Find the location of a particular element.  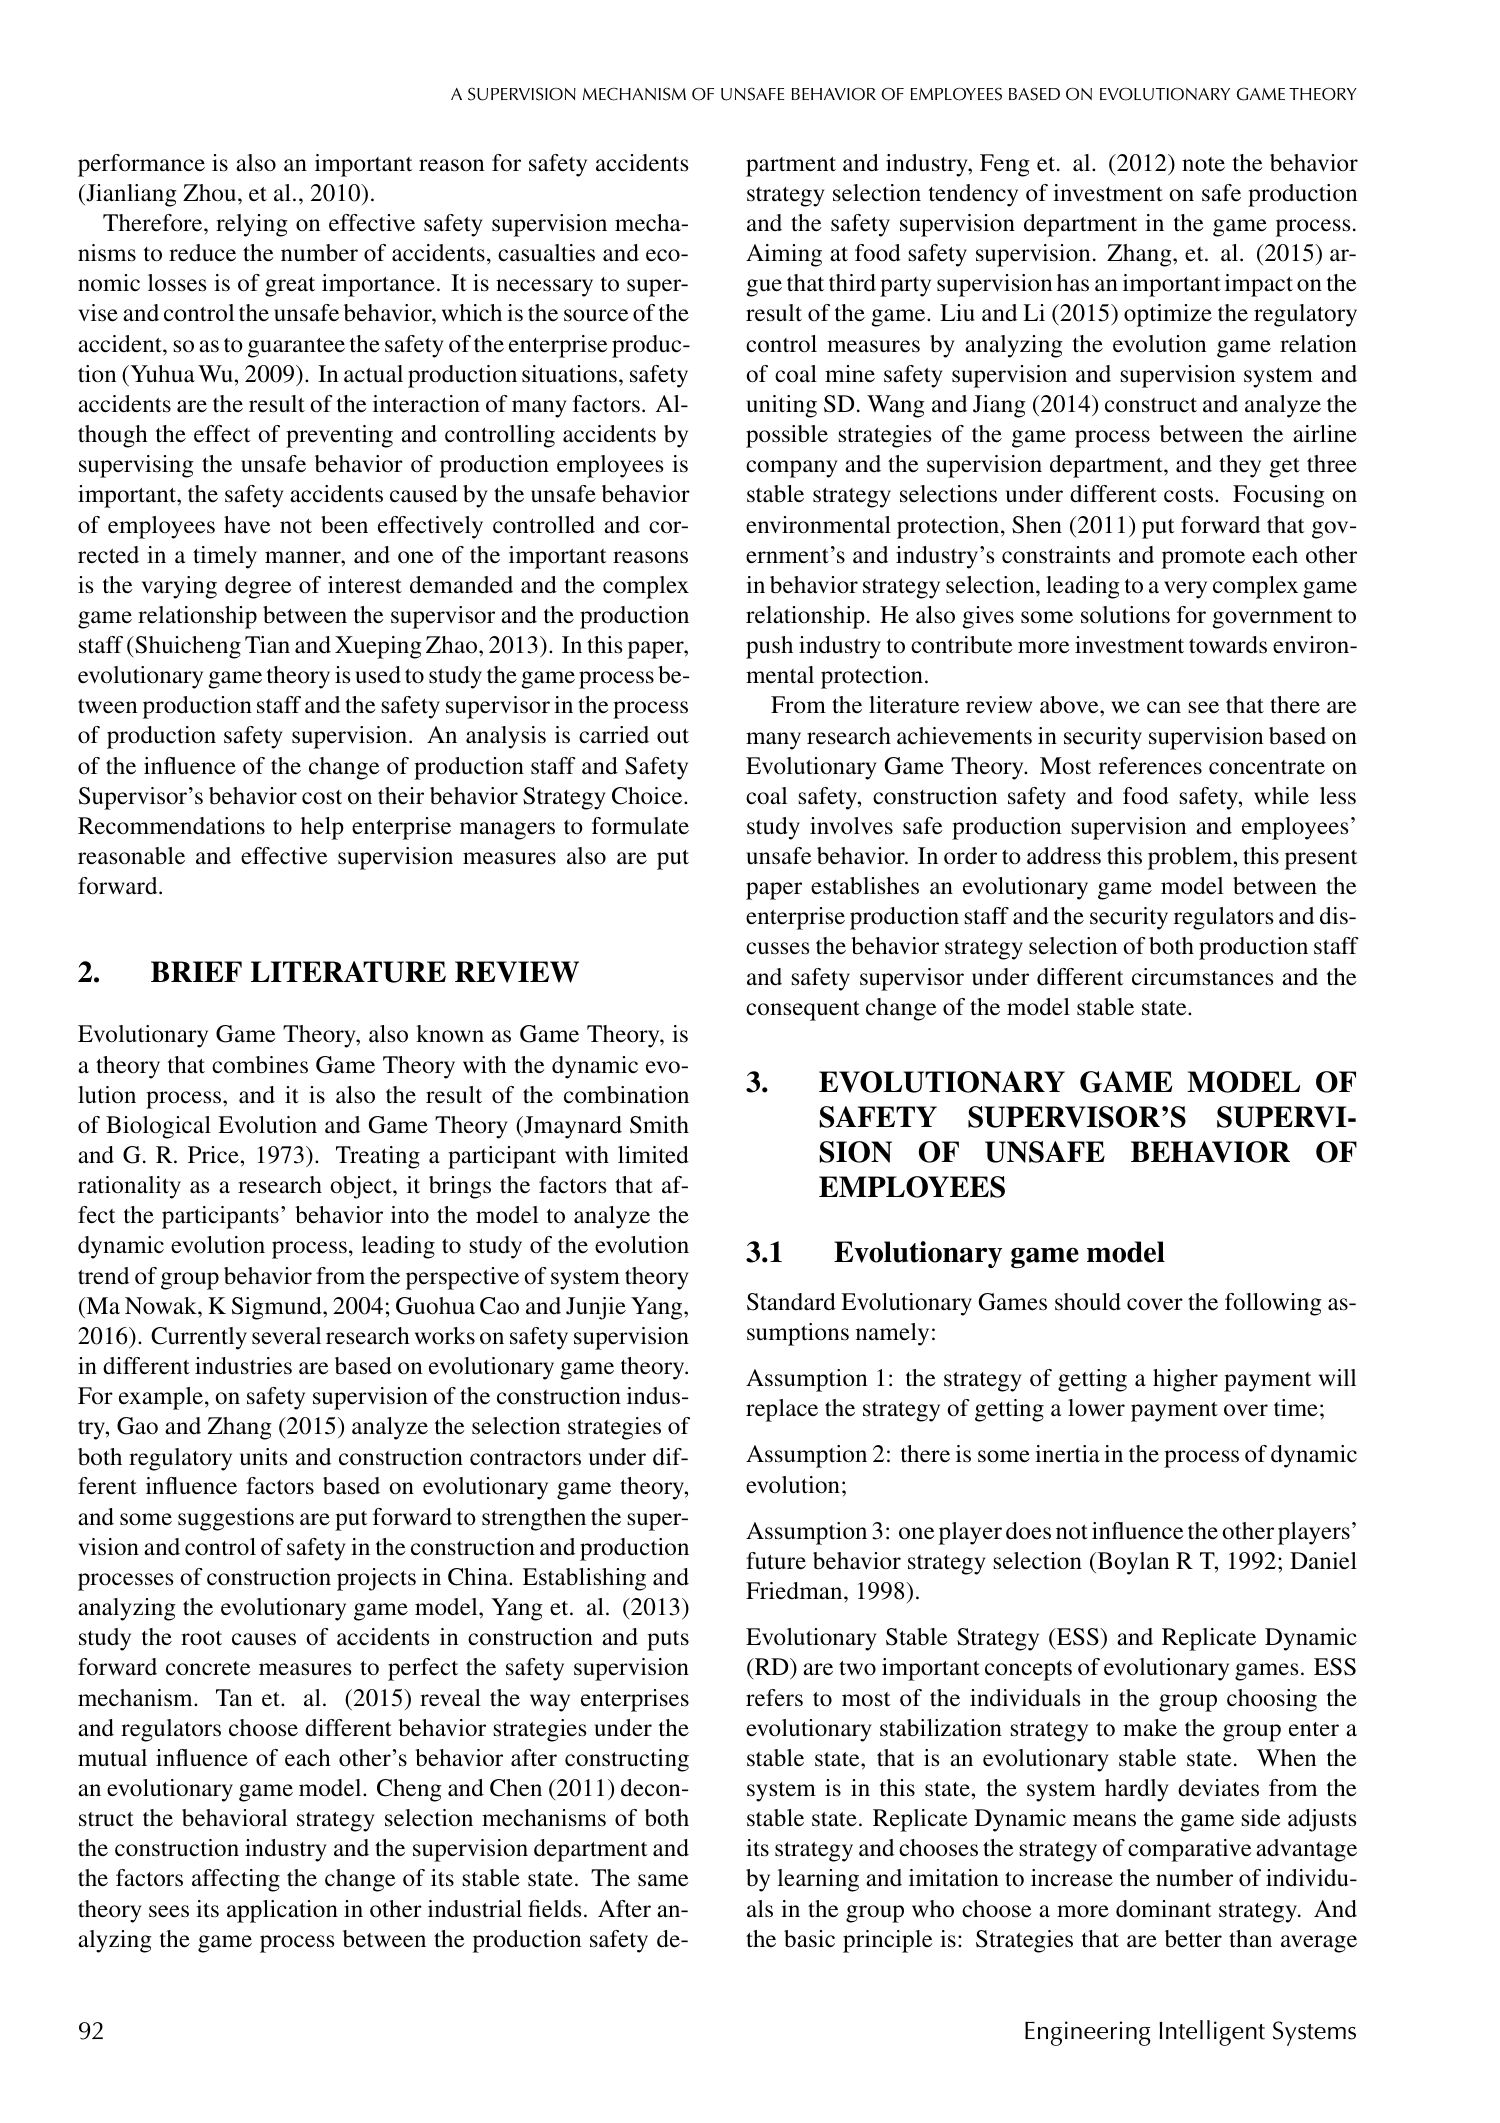

circumstances is located at coordinates (1202, 977).
